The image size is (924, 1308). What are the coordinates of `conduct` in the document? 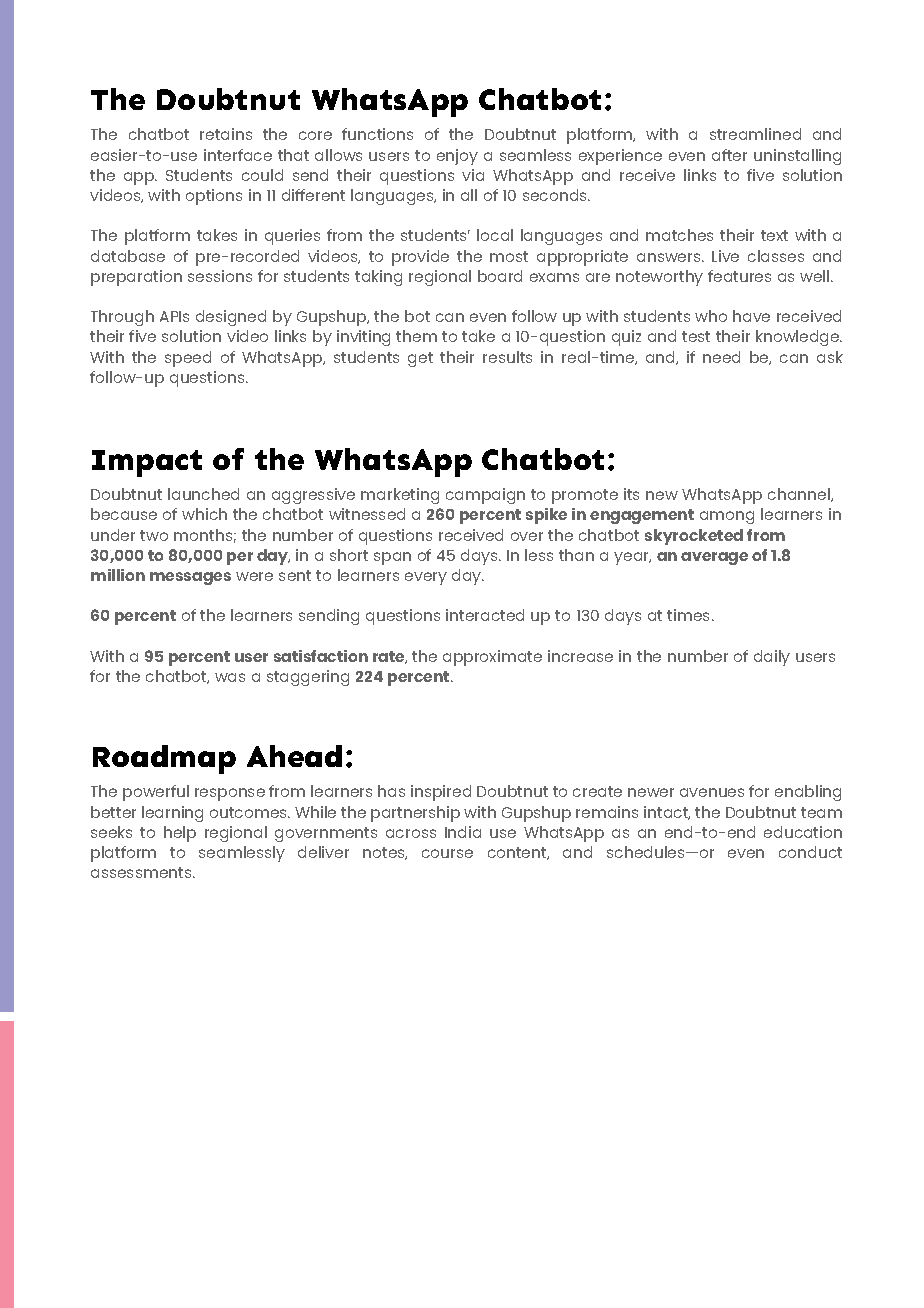 It's located at (810, 852).
